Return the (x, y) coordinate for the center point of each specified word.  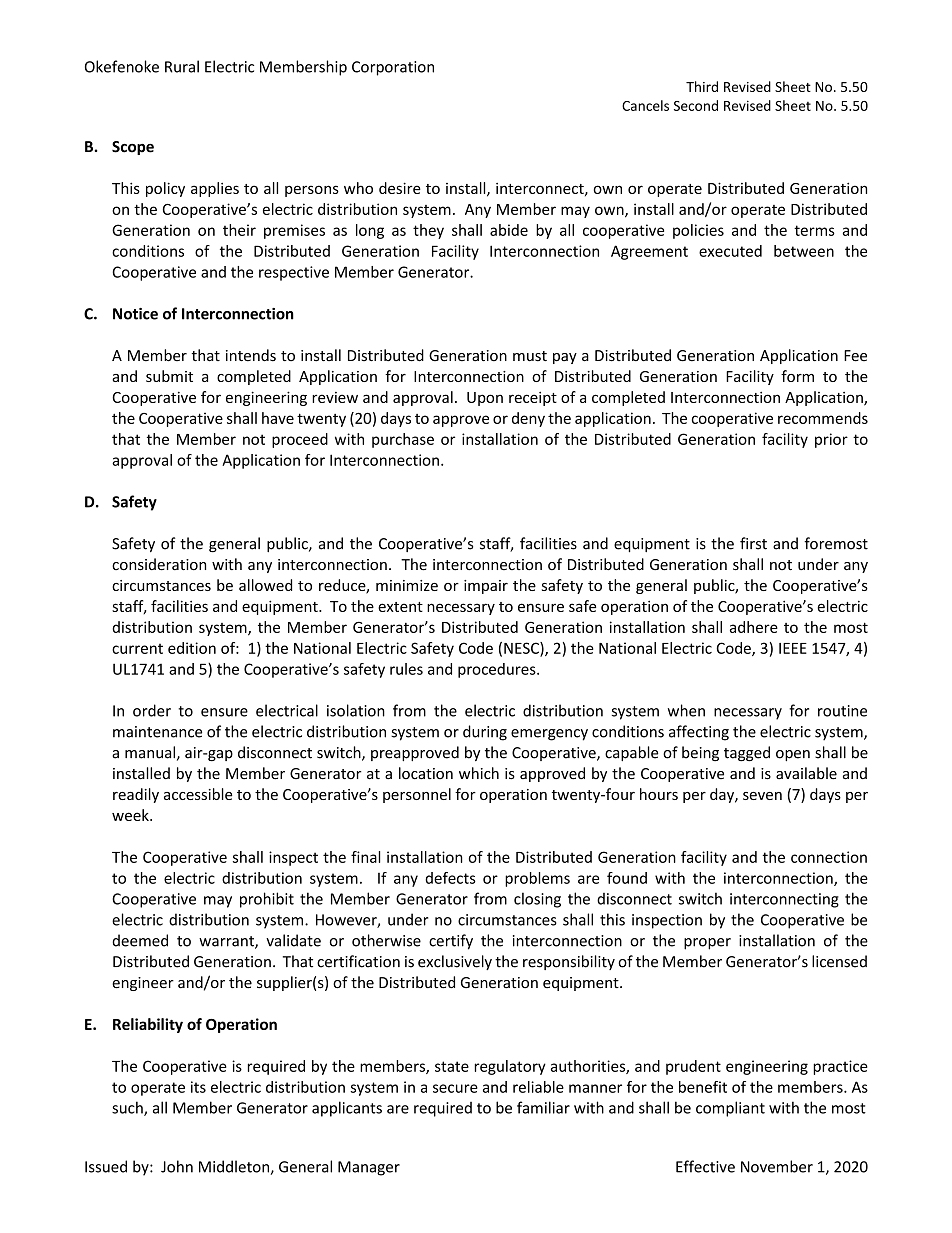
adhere (754, 627)
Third (702, 86)
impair (486, 587)
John (177, 1166)
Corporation (393, 68)
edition (192, 648)
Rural (182, 66)
